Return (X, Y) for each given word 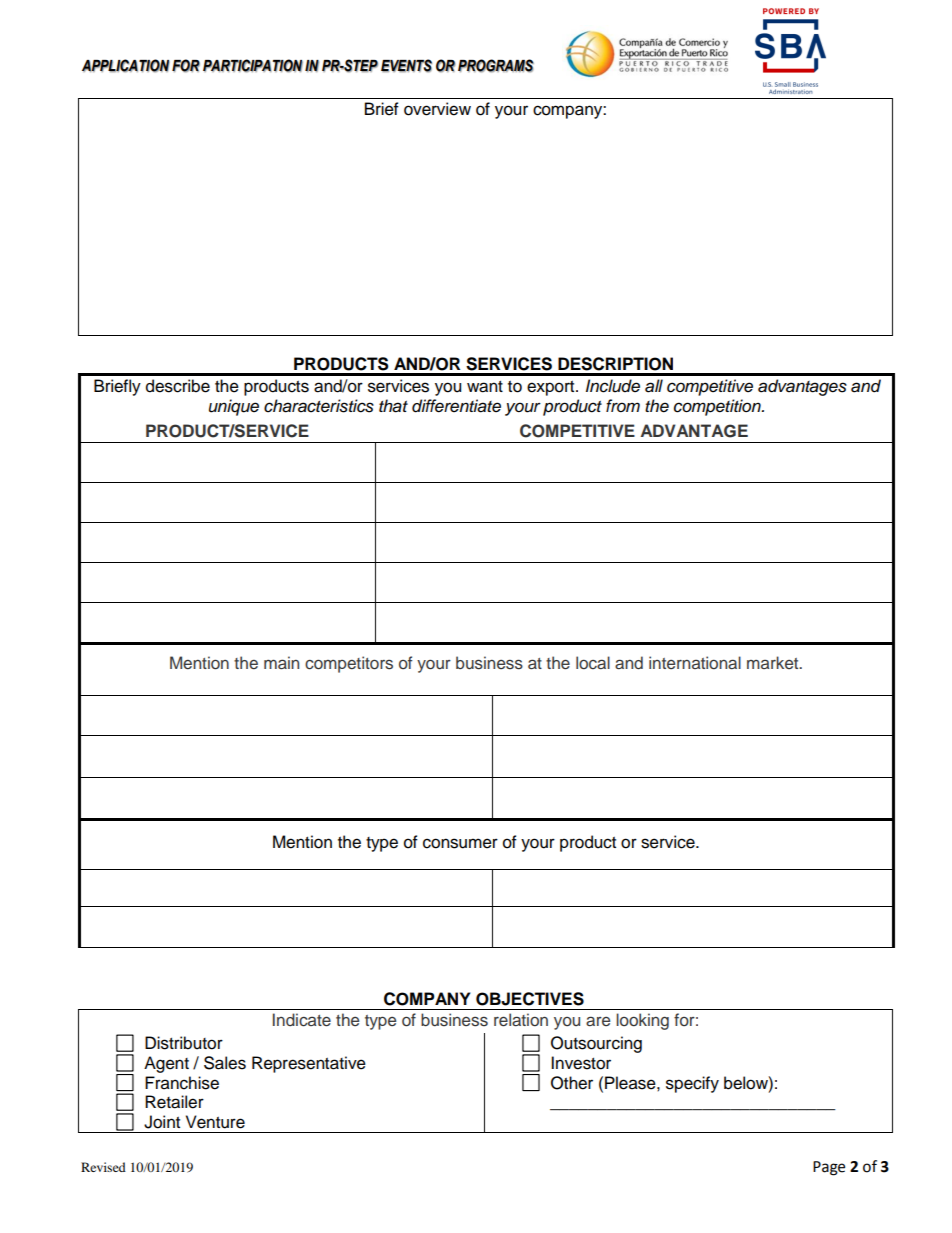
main (281, 662)
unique (234, 407)
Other (572, 1083)
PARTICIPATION (253, 66)
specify (692, 1084)
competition (718, 407)
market (774, 662)
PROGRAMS (496, 66)
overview (437, 109)
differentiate (456, 406)
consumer (460, 843)
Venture (215, 1122)
